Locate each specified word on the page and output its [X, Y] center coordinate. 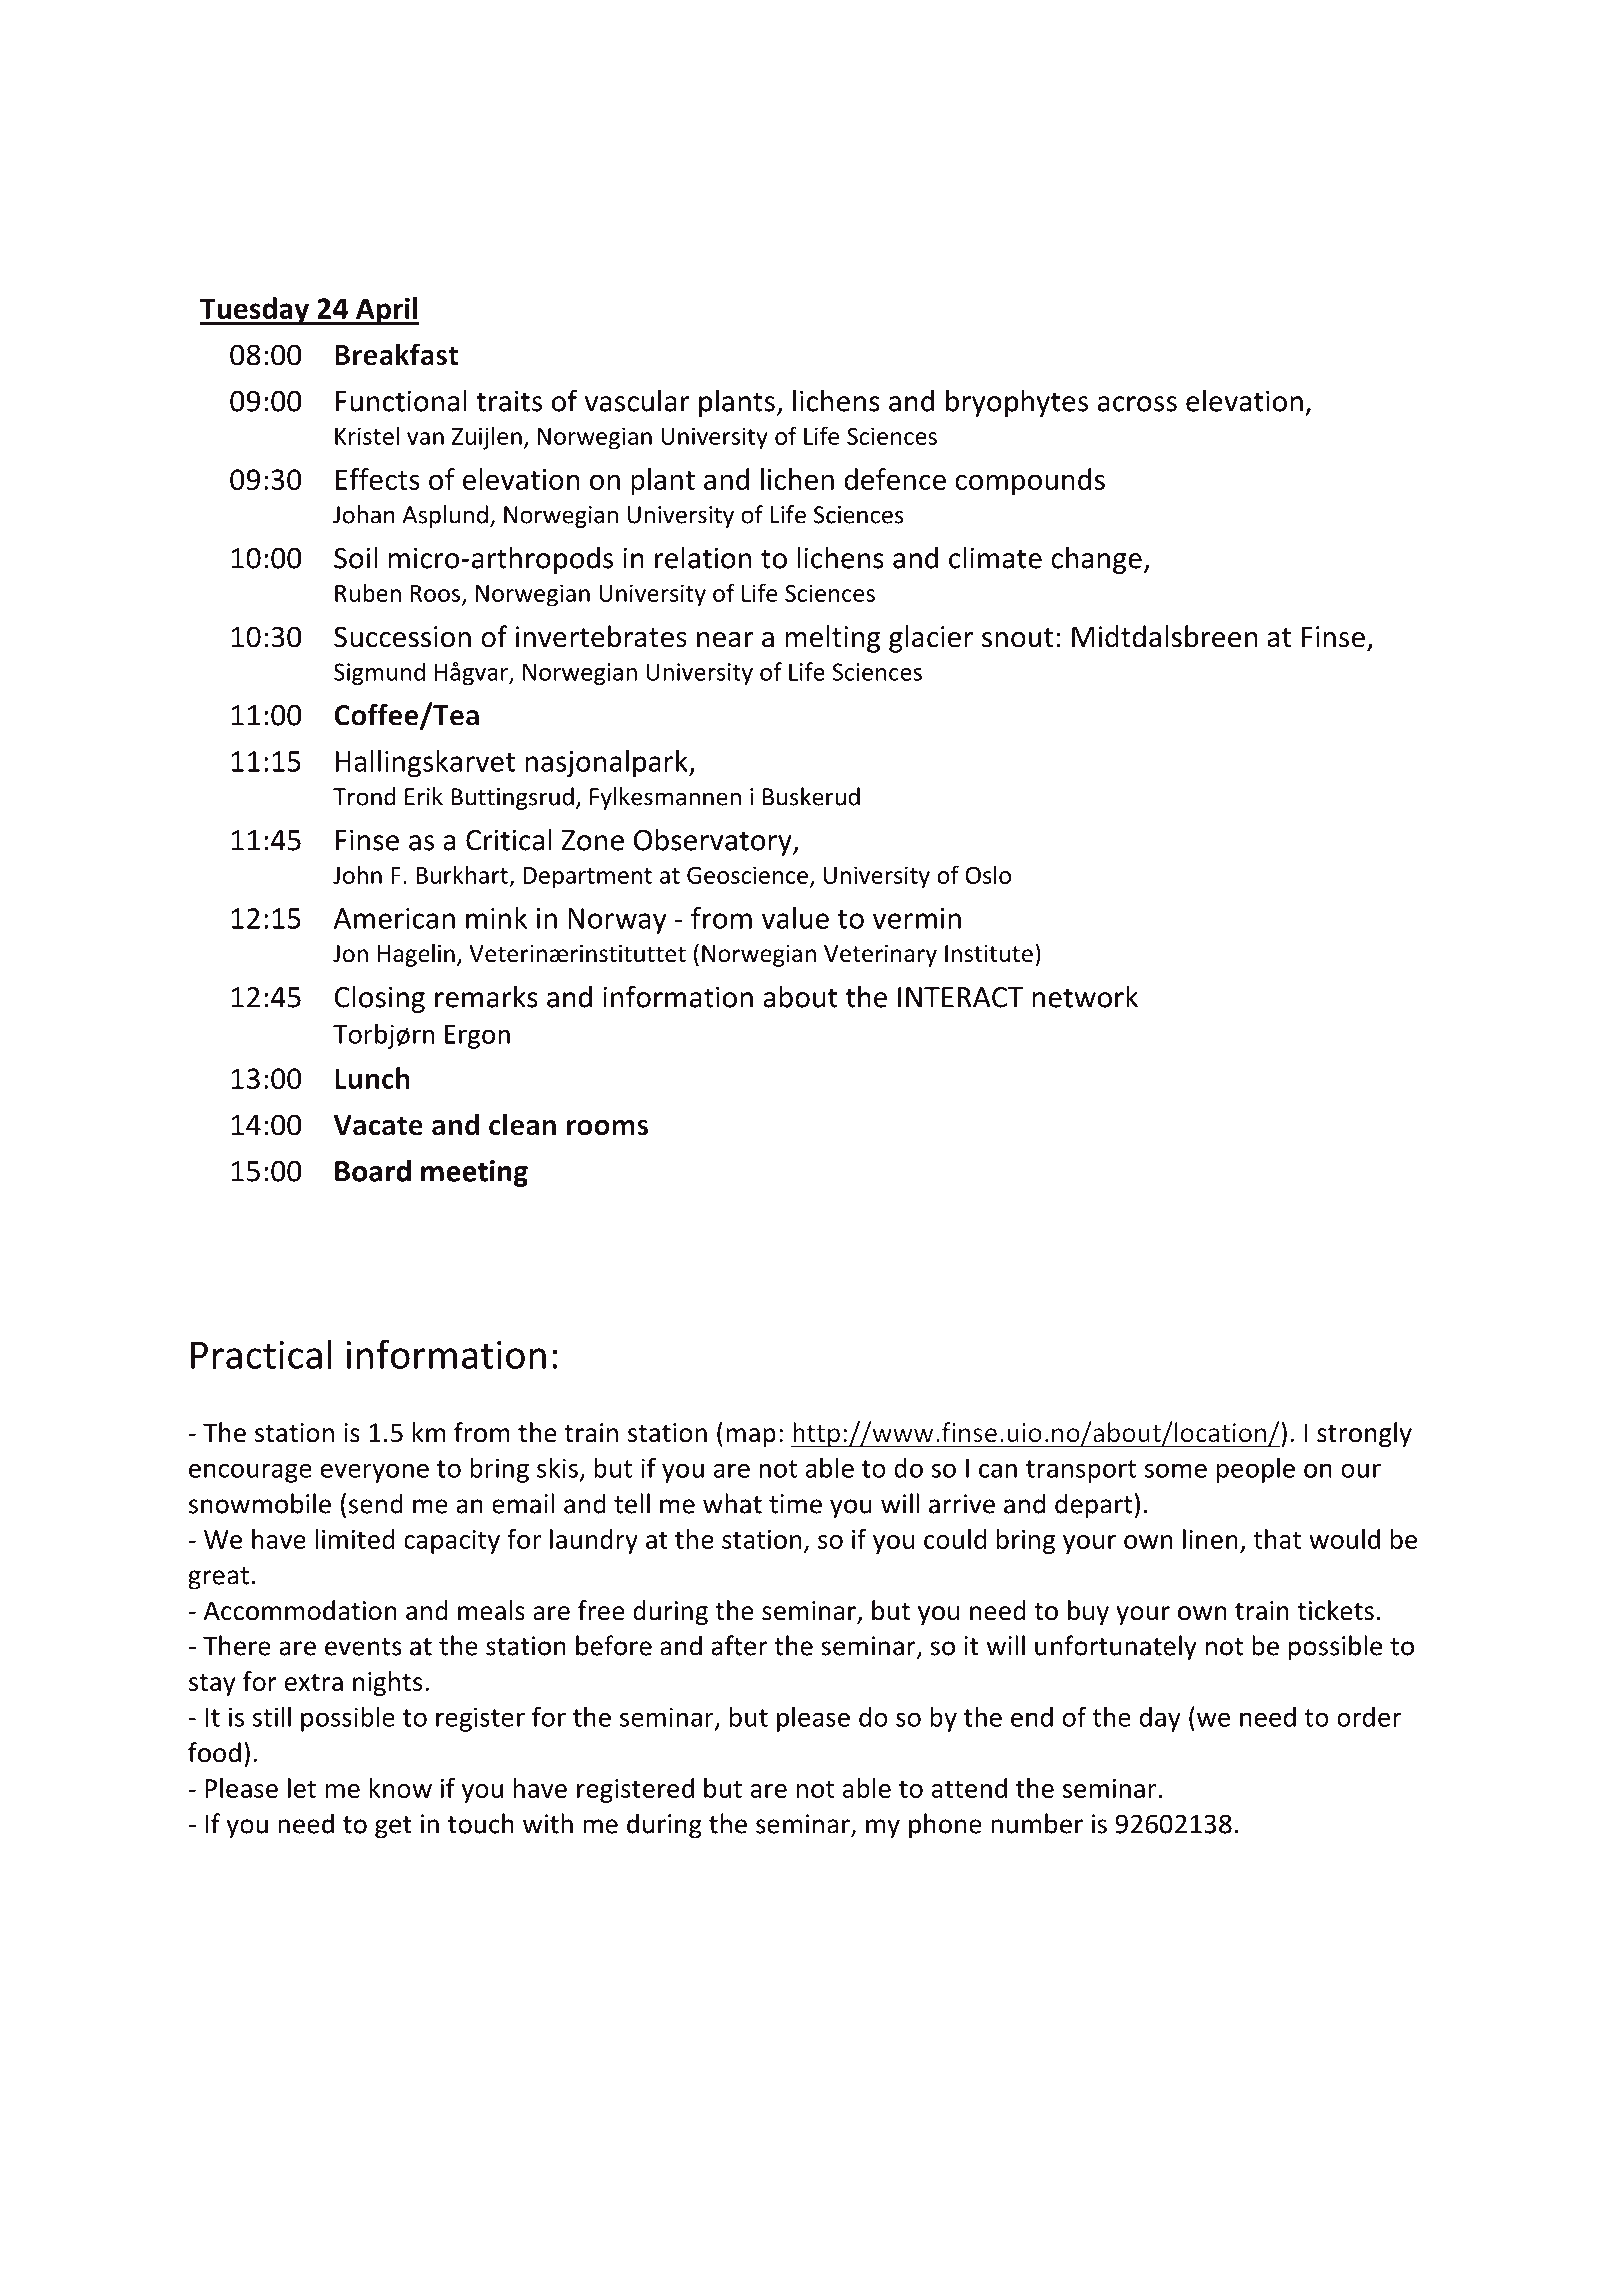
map [751, 1437]
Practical [261, 1354]
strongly [1364, 1434]
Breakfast [396, 354]
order [1369, 1716]
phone [945, 1826]
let [302, 1788]
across [1137, 404]
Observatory [714, 842]
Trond [364, 796]
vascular [637, 400]
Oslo [988, 874]
